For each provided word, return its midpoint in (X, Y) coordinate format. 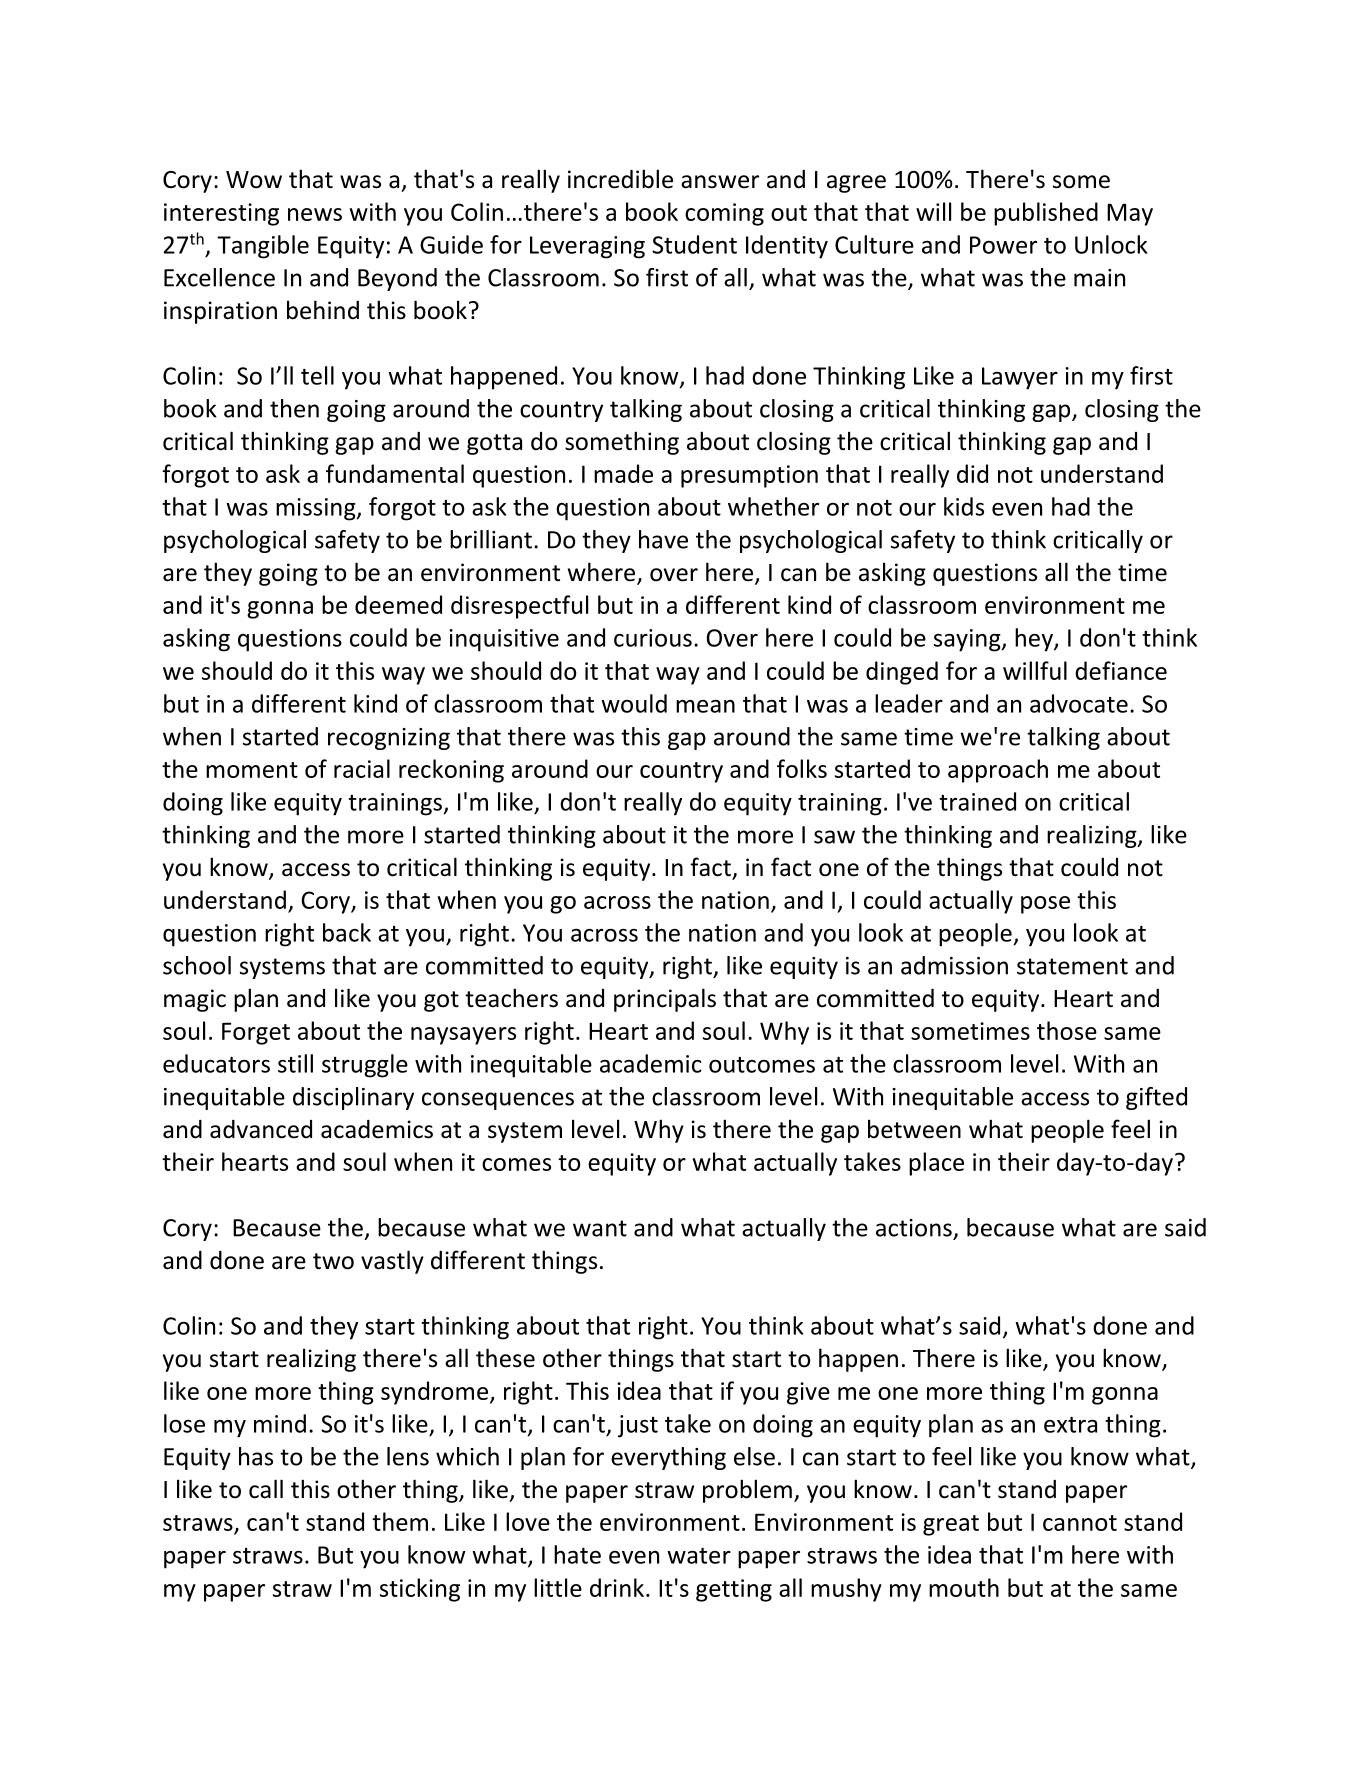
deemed (398, 604)
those (1067, 1030)
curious (653, 638)
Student (694, 244)
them (400, 1521)
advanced (261, 1129)
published (1046, 214)
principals (665, 1000)
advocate (1079, 703)
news (315, 214)
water (699, 1556)
